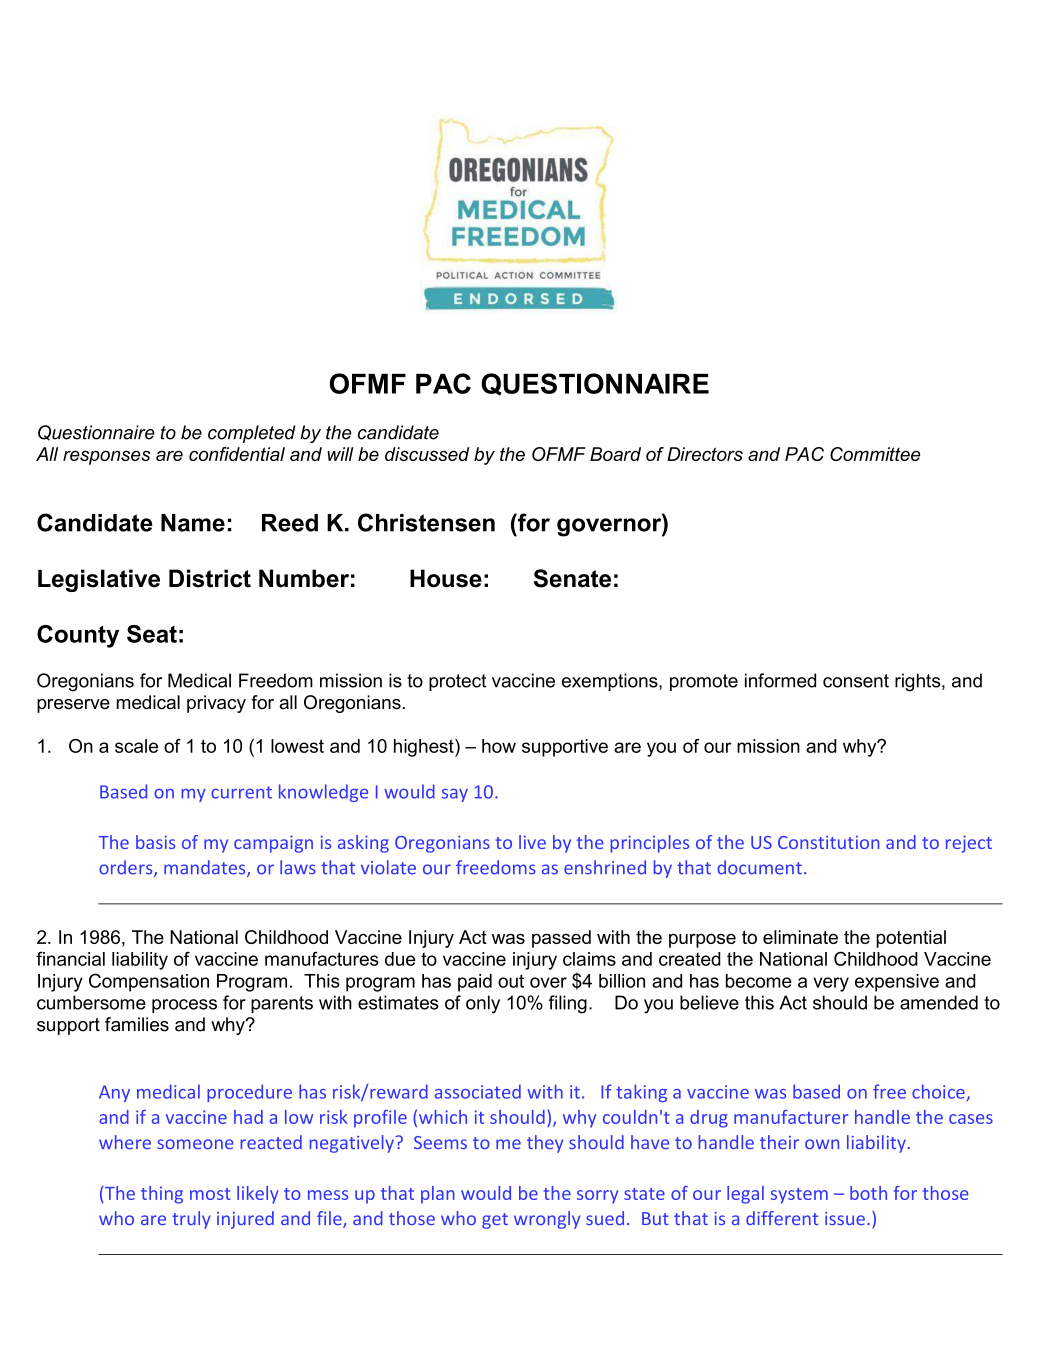 The image size is (1056, 1367). What do you see at coordinates (831, 984) in the screenshot?
I see `very` at bounding box center [831, 984].
